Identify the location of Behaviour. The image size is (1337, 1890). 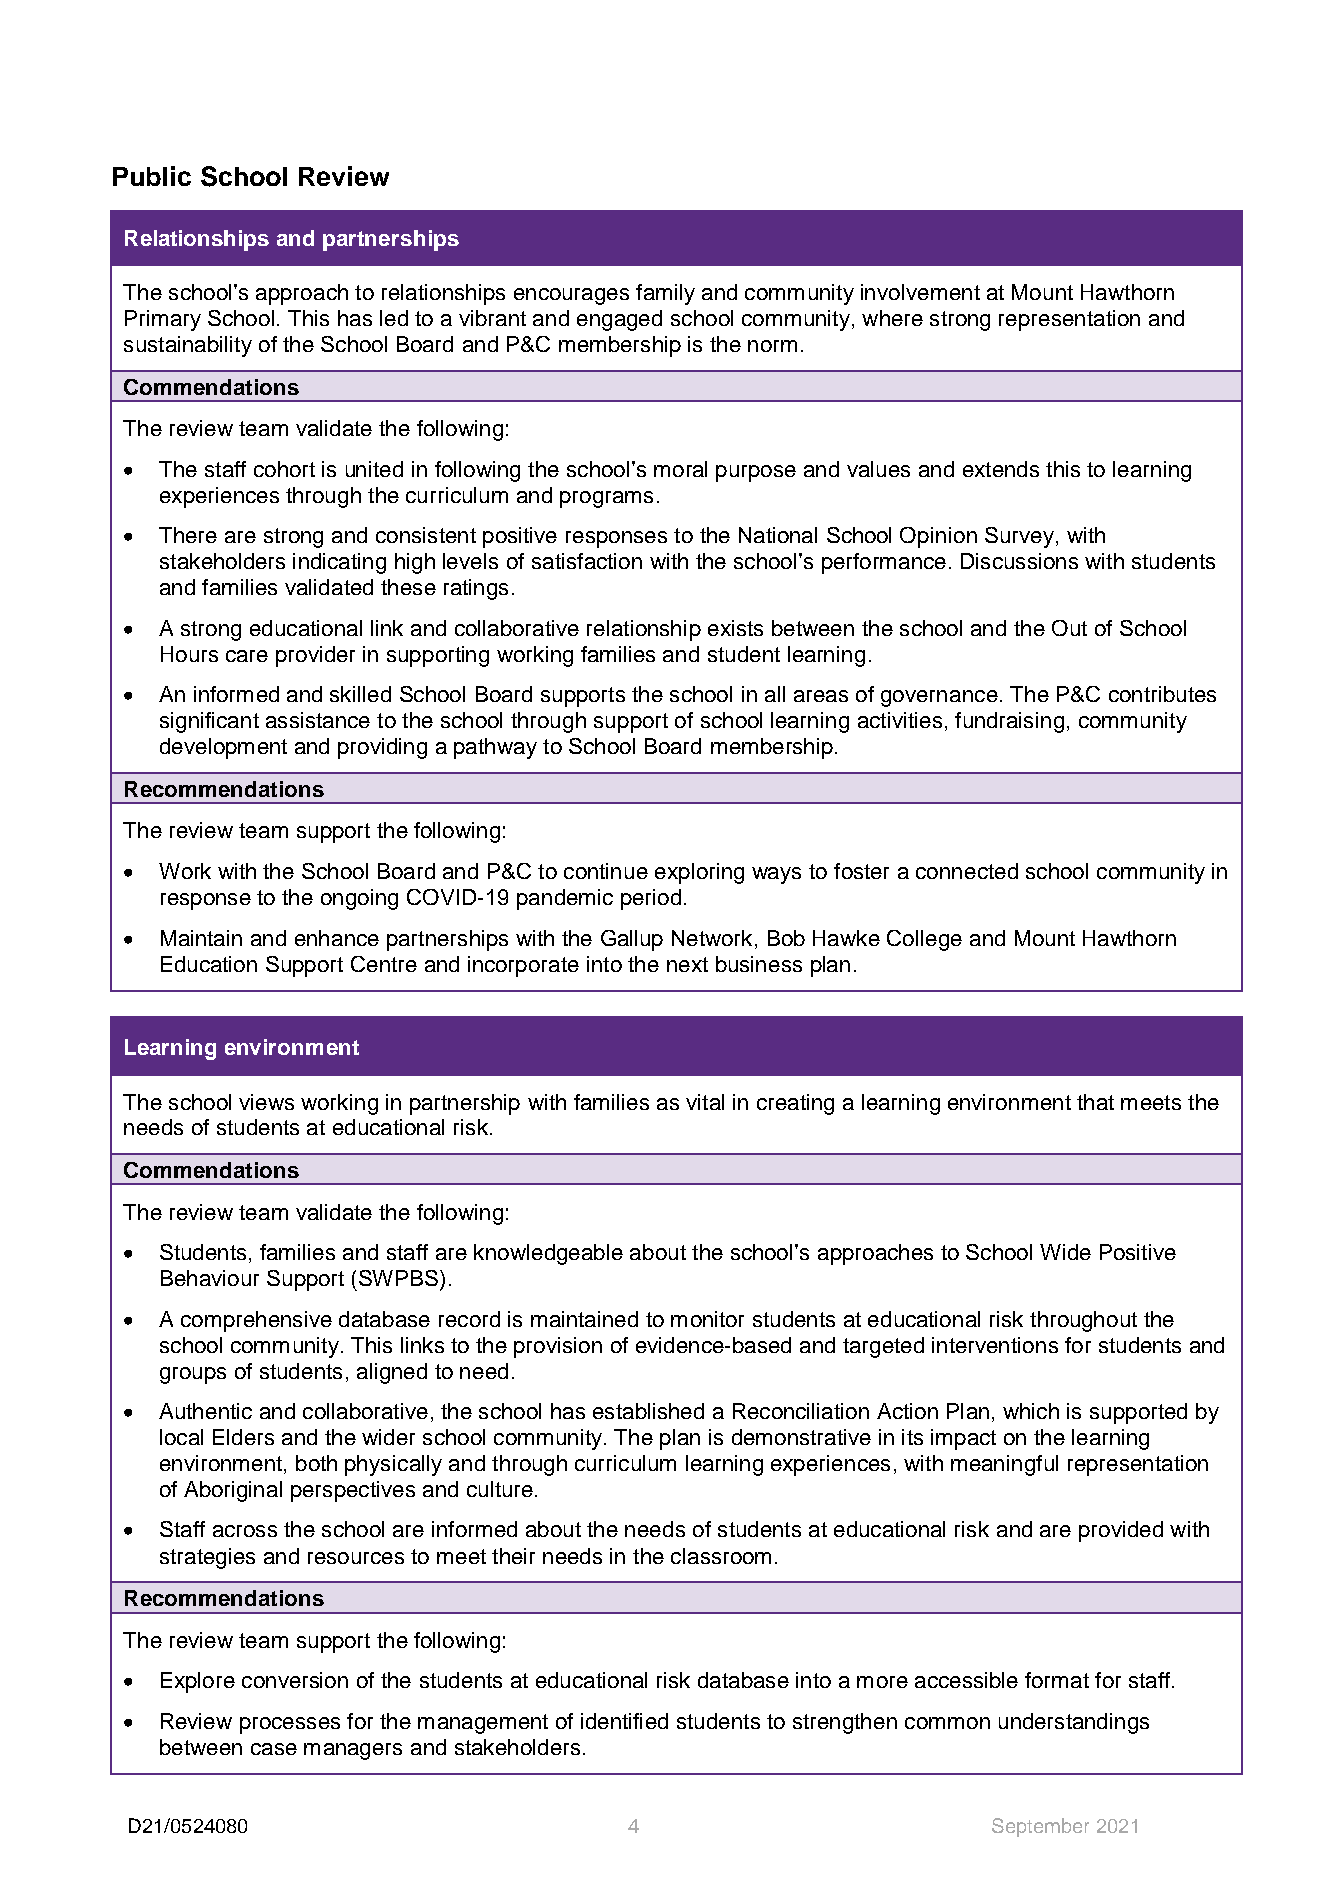
(210, 1278).
